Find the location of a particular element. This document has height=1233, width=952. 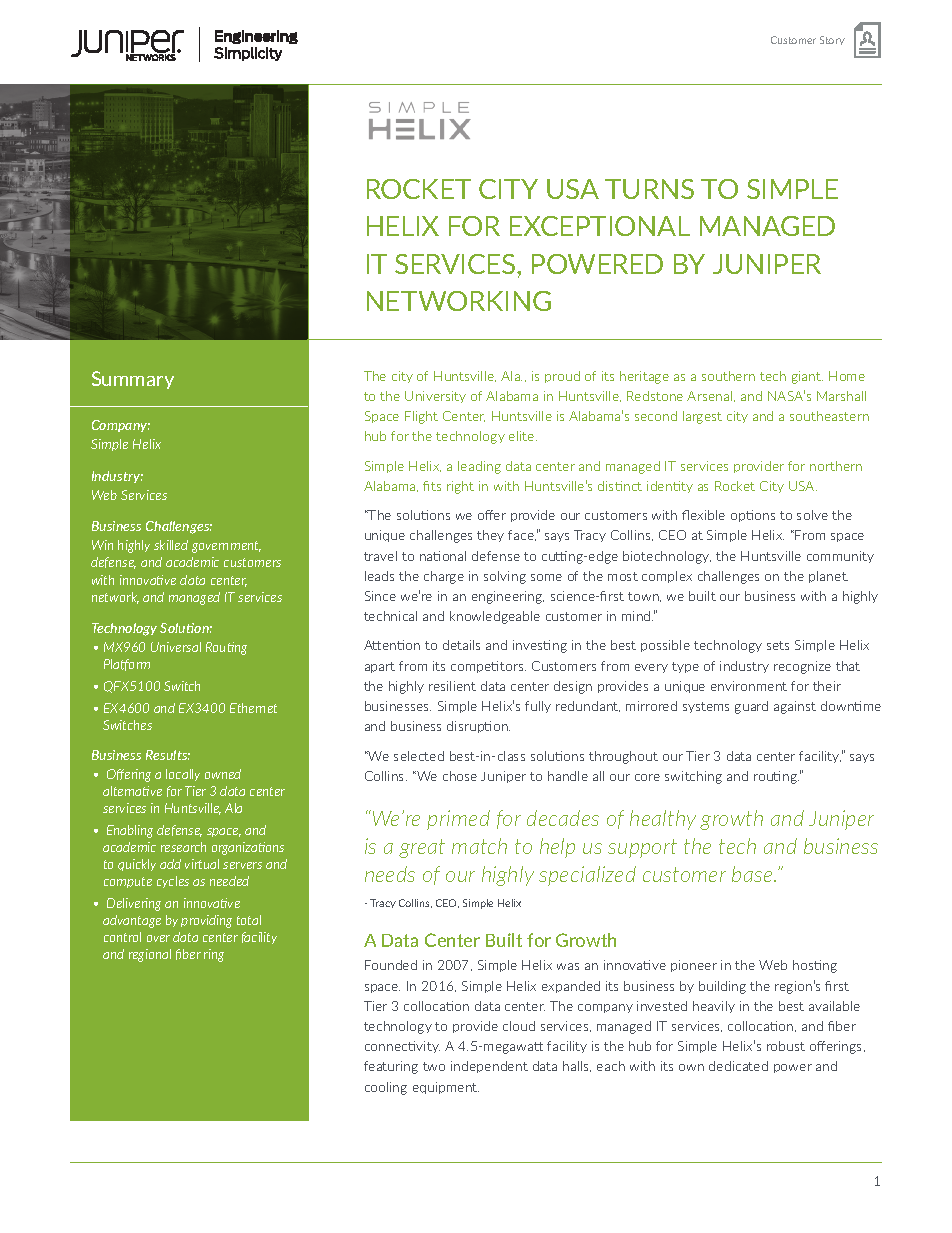

skilled is located at coordinates (171, 545).
